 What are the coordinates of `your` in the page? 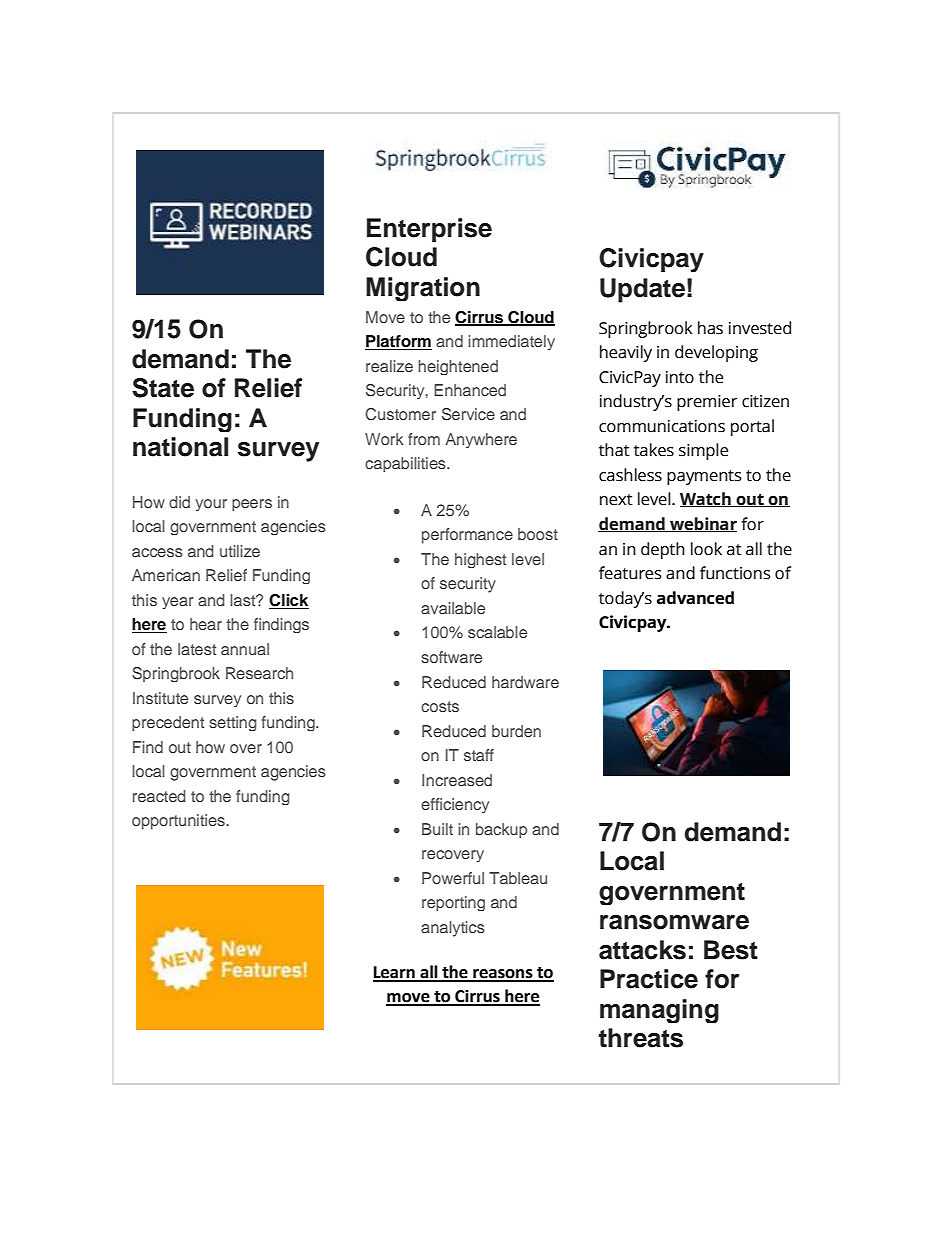 It's located at (211, 505).
